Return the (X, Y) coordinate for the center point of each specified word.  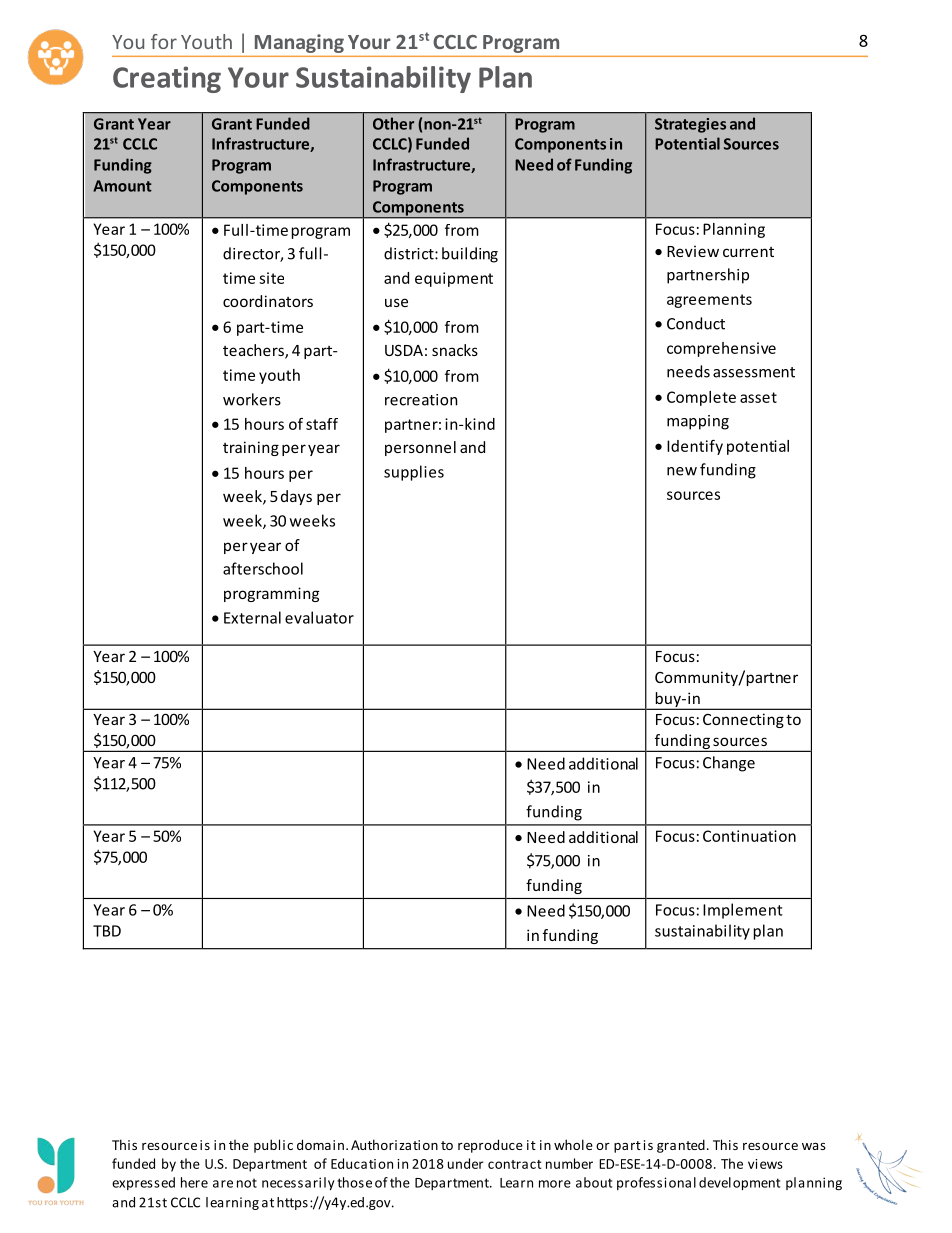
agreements (709, 301)
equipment (454, 279)
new (682, 471)
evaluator (319, 617)
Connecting (743, 720)
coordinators (268, 301)
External (252, 617)
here (194, 1182)
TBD (107, 931)
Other (393, 123)
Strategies (690, 125)
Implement (743, 911)
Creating (167, 79)
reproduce (490, 1146)
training (251, 448)
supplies (414, 473)
